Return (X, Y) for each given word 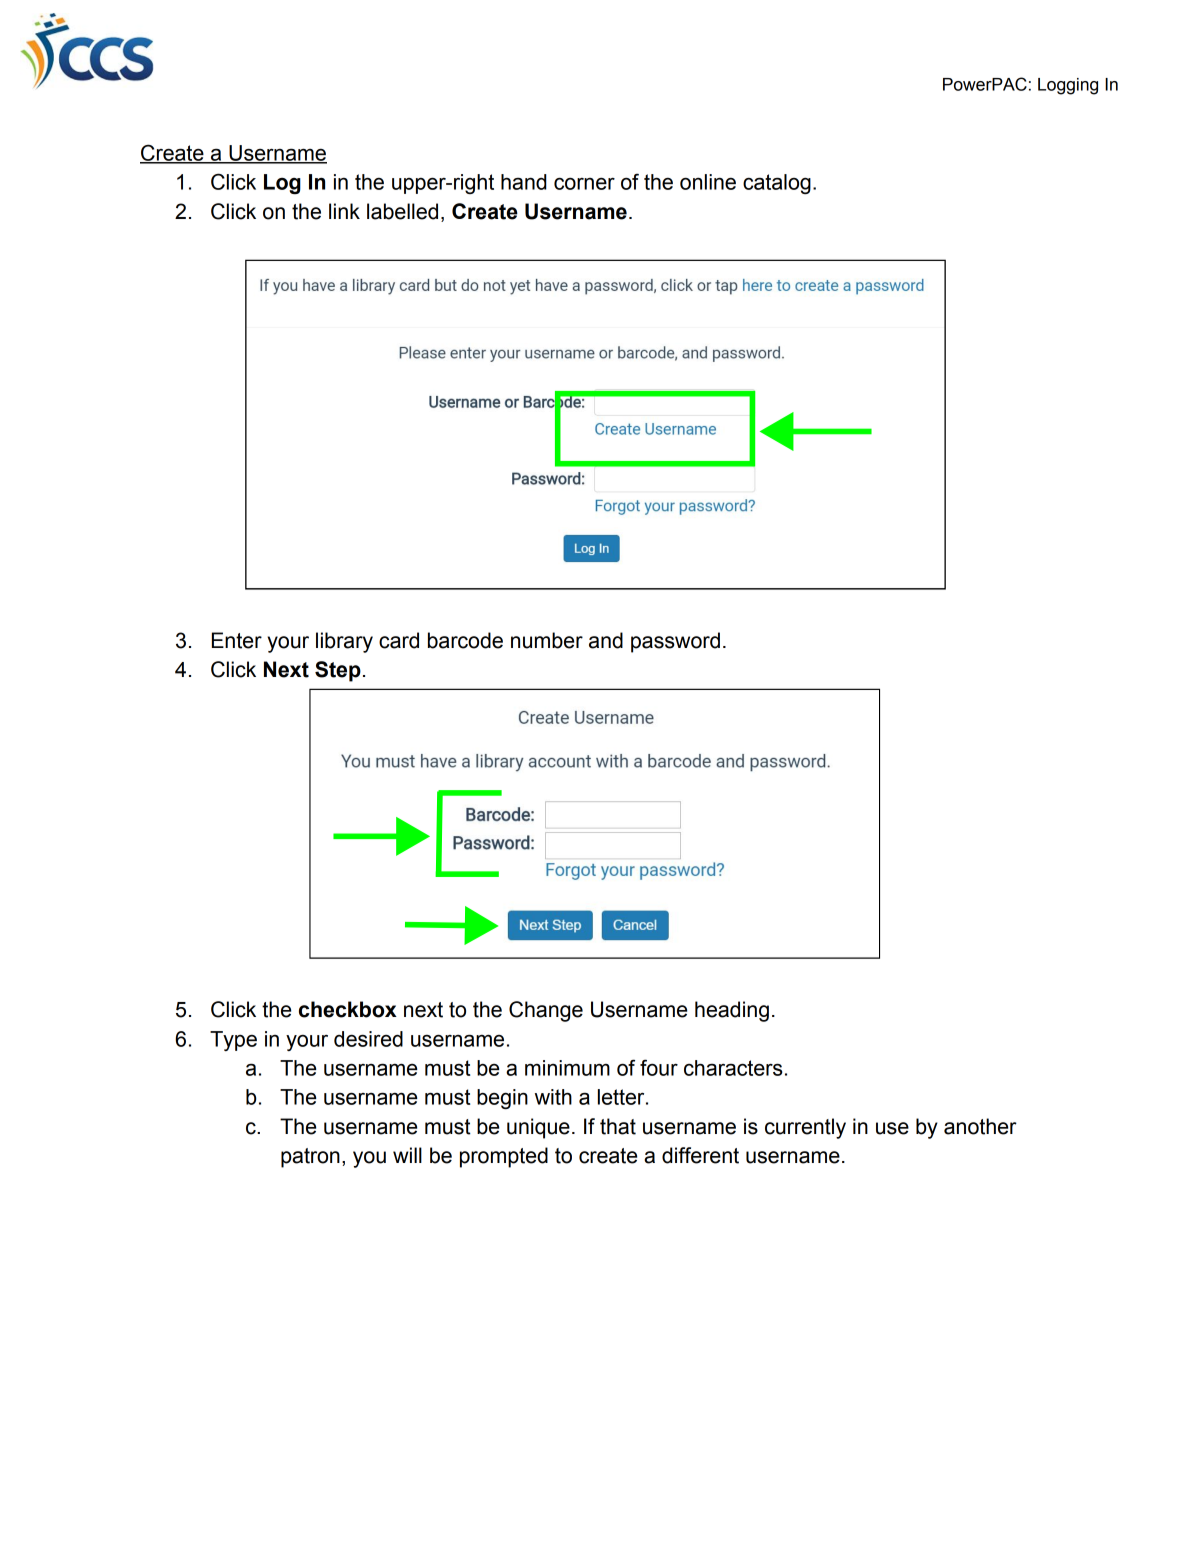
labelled (402, 211)
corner (584, 183)
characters (733, 1068)
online (708, 182)
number (547, 640)
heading (732, 1011)
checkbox (348, 1009)
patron (310, 1158)
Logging (1068, 86)
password (675, 642)
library (344, 642)
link (344, 211)
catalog (777, 184)
